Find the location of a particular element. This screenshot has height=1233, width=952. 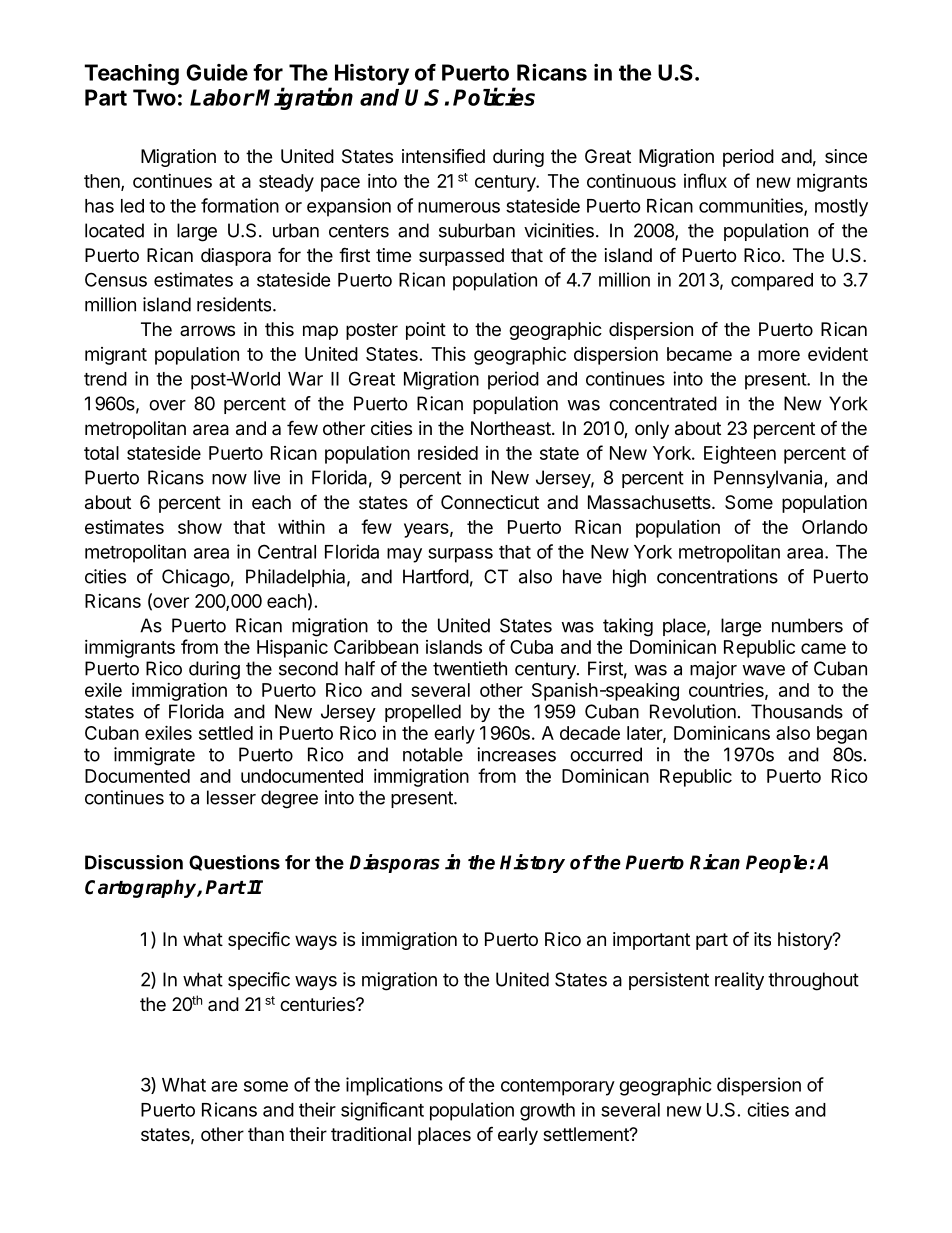

than is located at coordinates (266, 1134).
